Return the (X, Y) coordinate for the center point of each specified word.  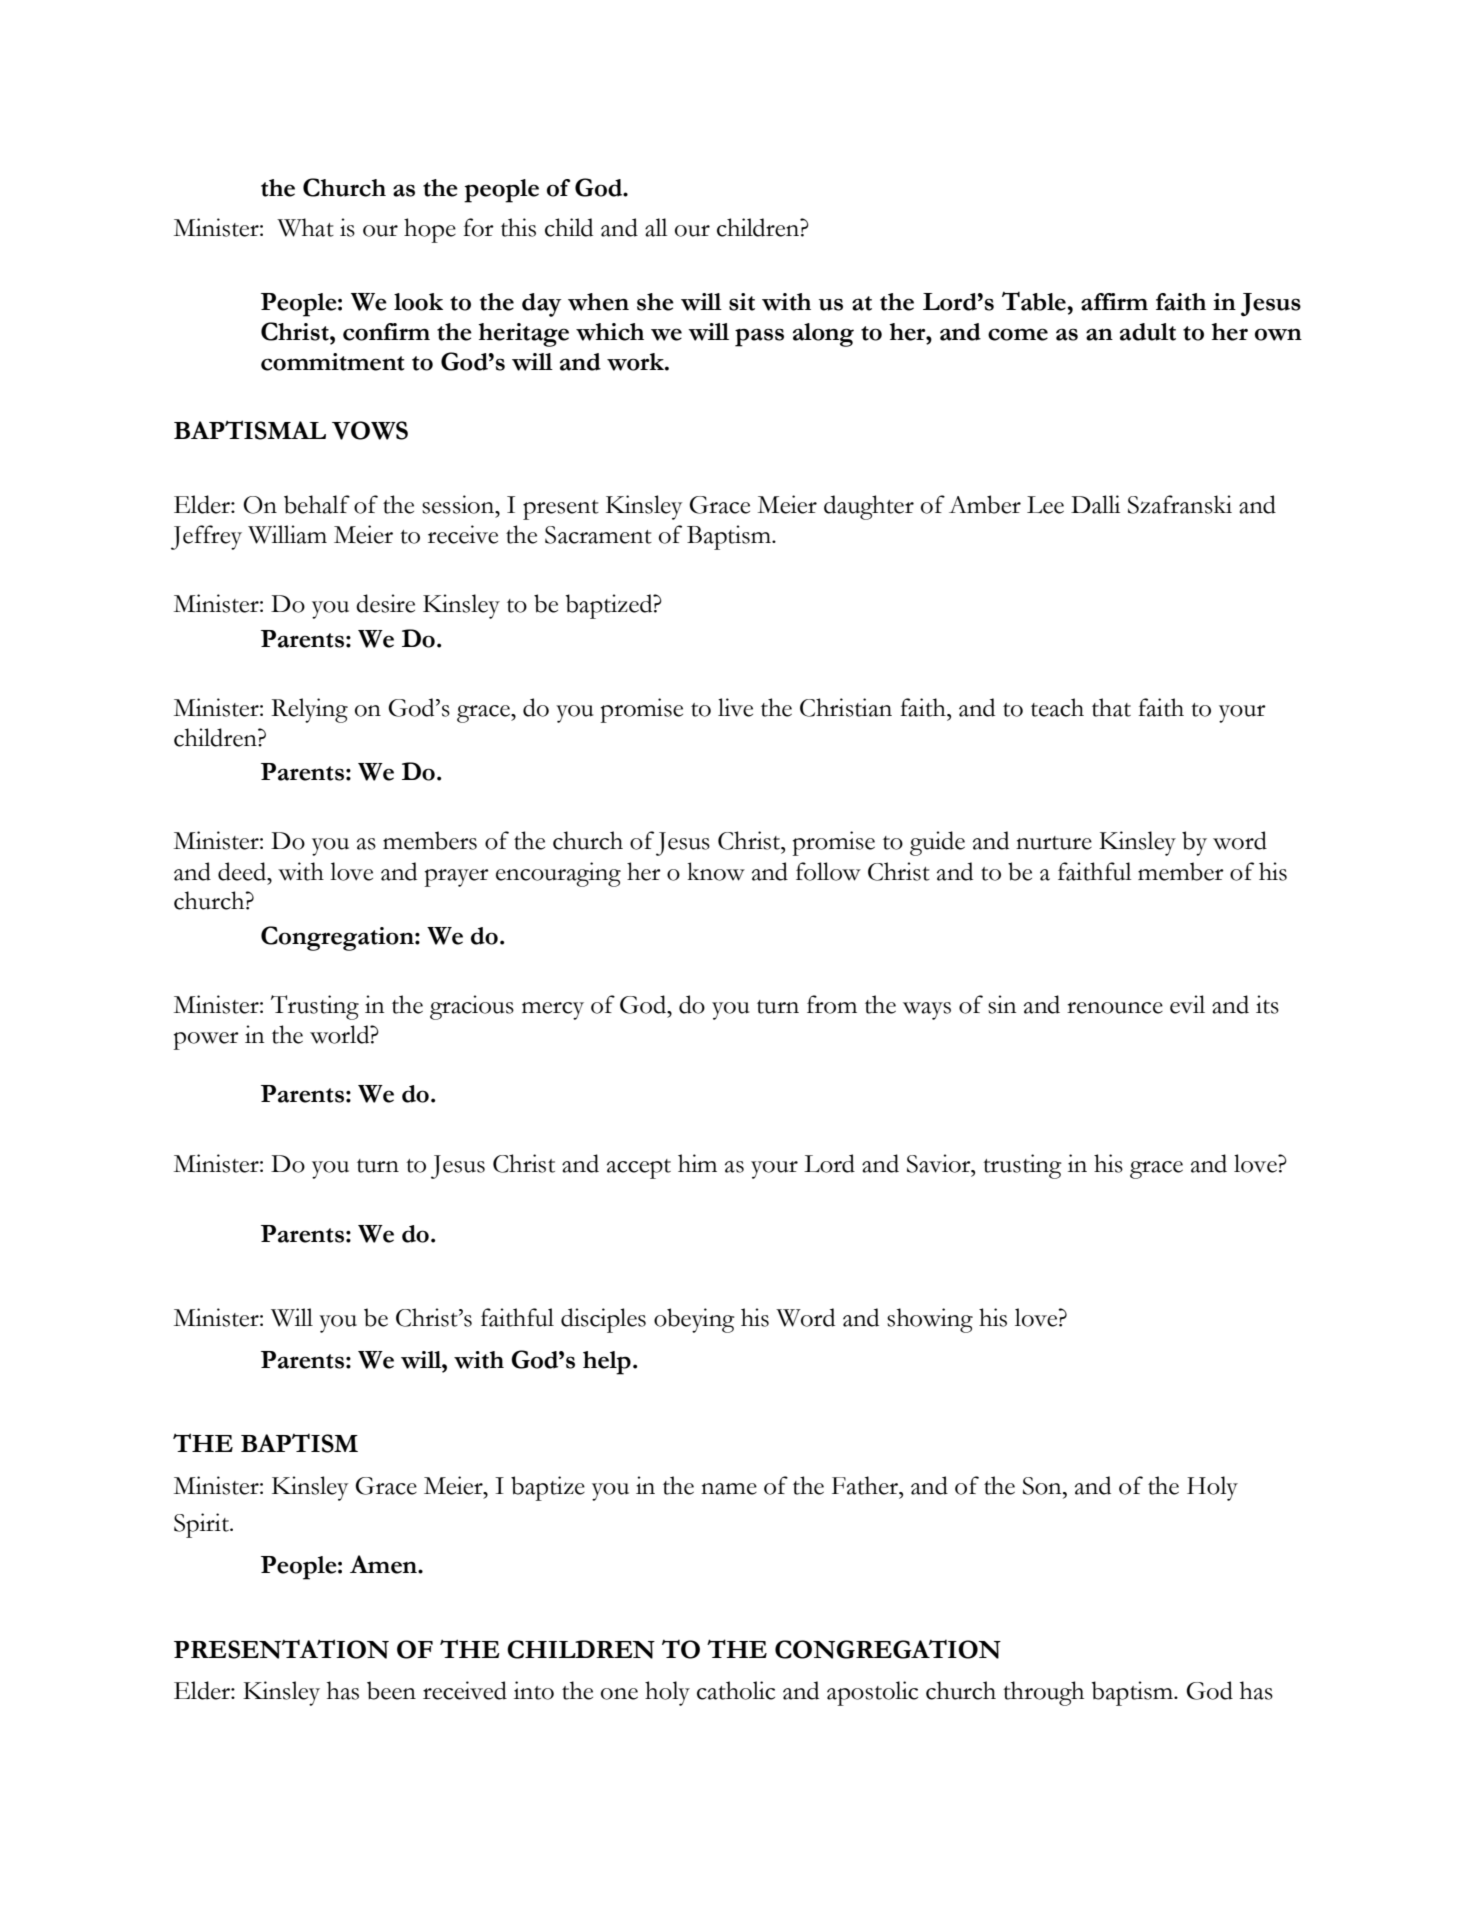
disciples (603, 1320)
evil (1187, 1004)
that (1111, 707)
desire (385, 603)
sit (742, 302)
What (305, 227)
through (1043, 1693)
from (832, 1004)
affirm (1114, 302)
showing (930, 1320)
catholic (736, 1690)
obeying (694, 1320)
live (735, 707)
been (391, 1690)
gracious (472, 1007)
